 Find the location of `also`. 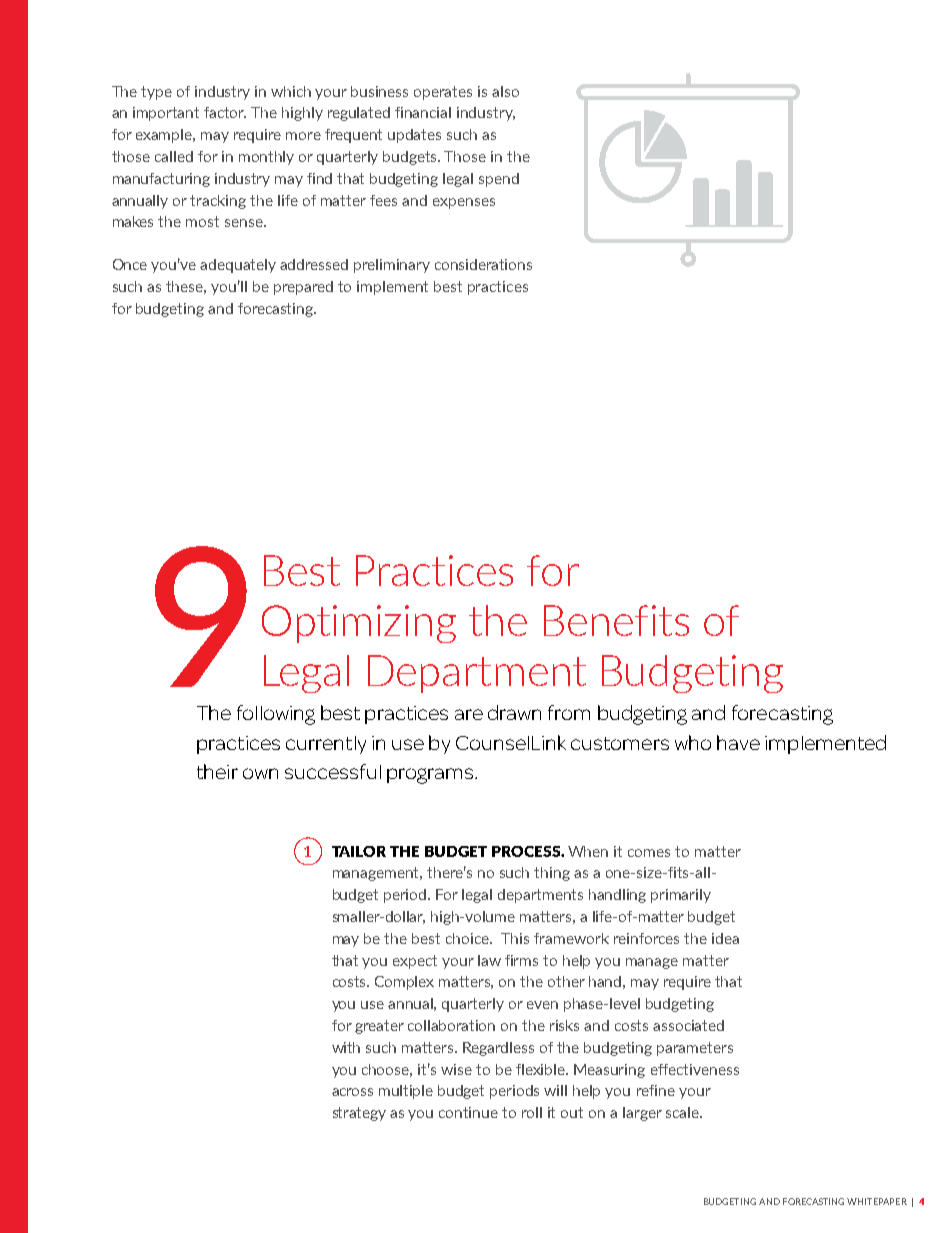

also is located at coordinates (505, 91).
